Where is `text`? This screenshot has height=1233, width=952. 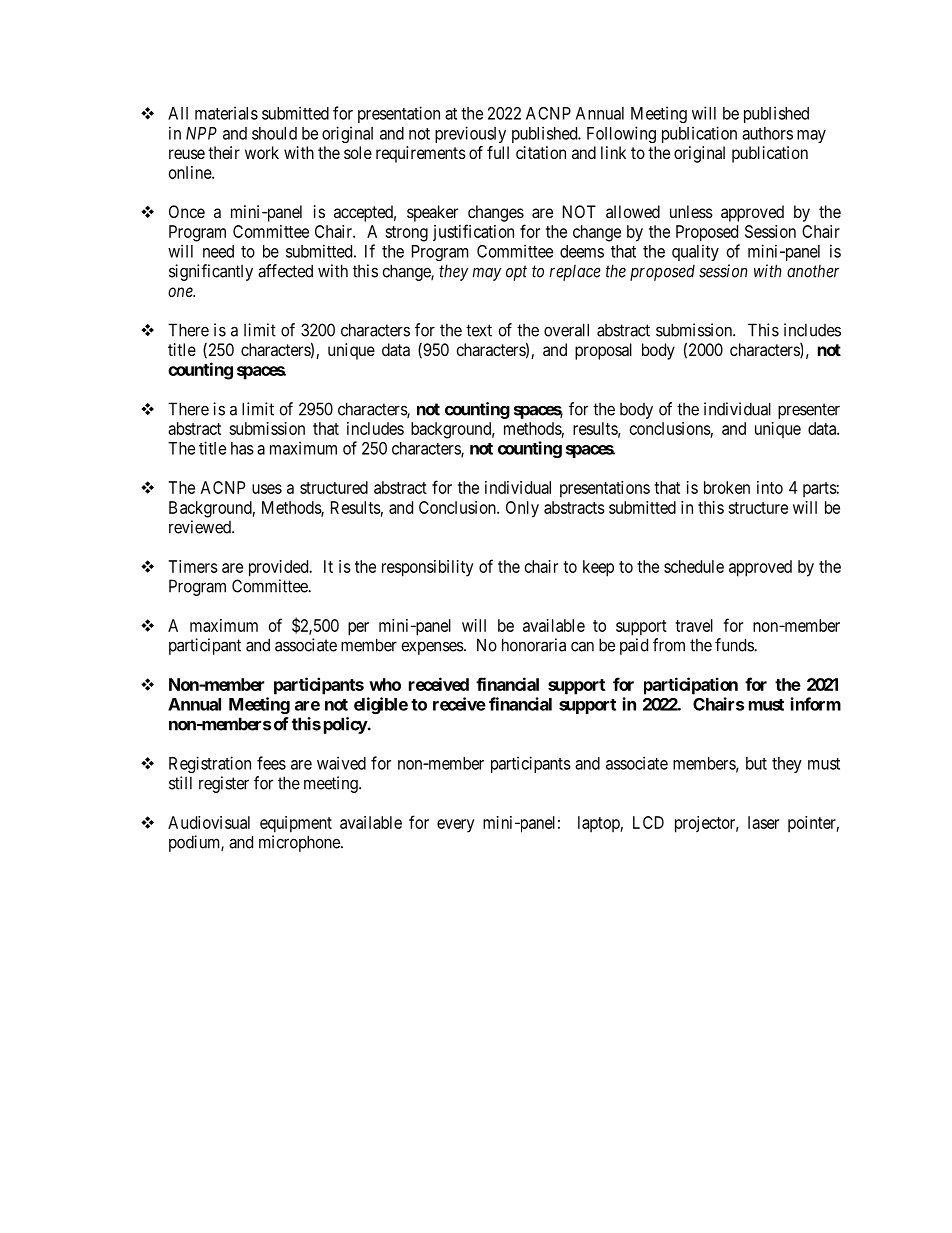
text is located at coordinates (479, 330).
